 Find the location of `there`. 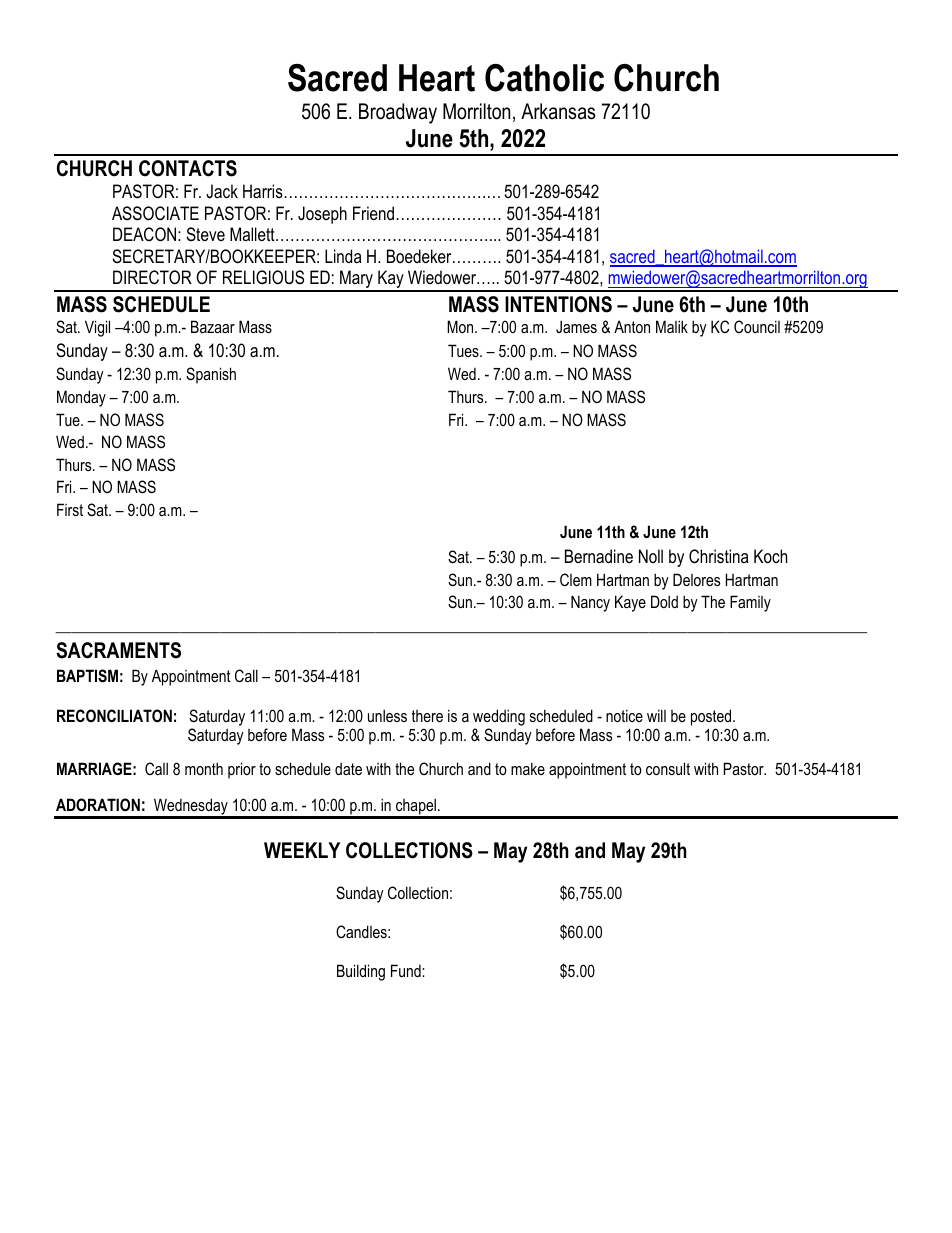

there is located at coordinates (427, 716).
